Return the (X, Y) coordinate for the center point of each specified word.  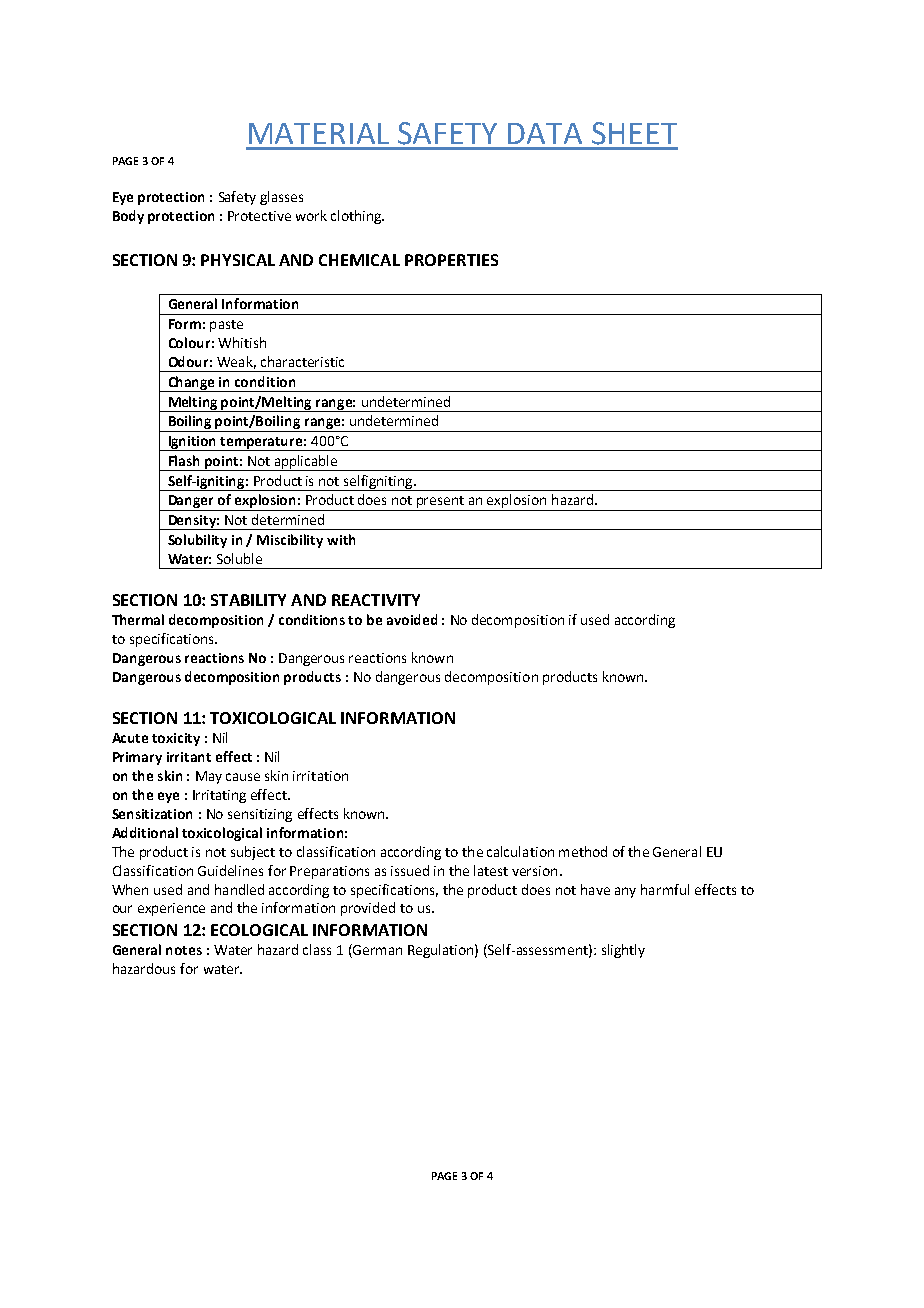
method (583, 851)
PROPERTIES (451, 260)
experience (171, 909)
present (441, 503)
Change (192, 384)
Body (128, 217)
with (341, 539)
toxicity (176, 739)
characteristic (302, 361)
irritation (320, 776)
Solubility (197, 541)
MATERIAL (319, 133)
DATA (545, 133)
